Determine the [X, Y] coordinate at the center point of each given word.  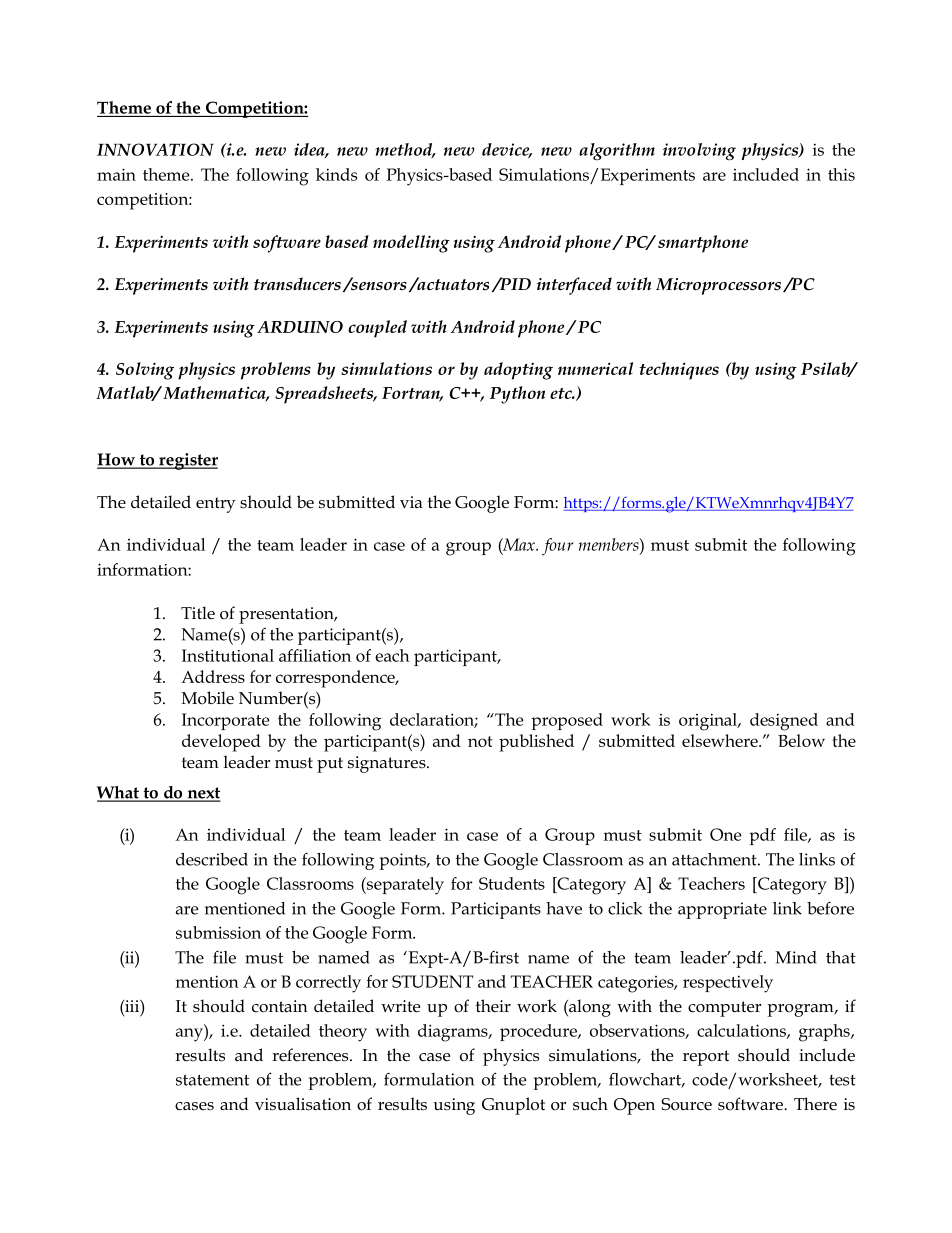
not [480, 741]
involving [699, 151]
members [610, 544]
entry [216, 505]
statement [212, 1080]
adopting [518, 371]
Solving [145, 371]
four [557, 547]
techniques [679, 371]
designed [784, 722]
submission [218, 932]
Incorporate [225, 721]
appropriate [722, 910]
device [507, 150]
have [564, 908]
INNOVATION [155, 149]
